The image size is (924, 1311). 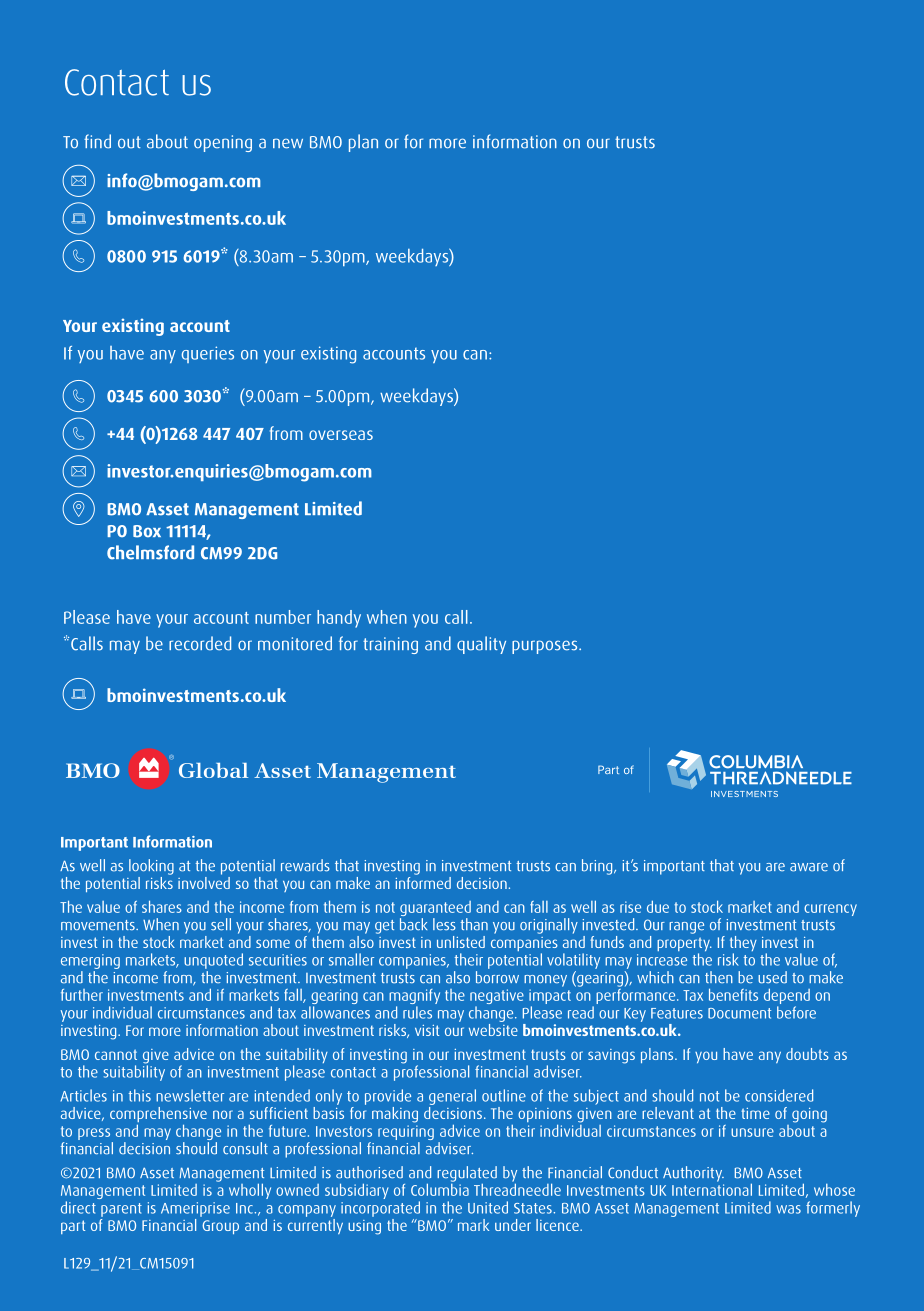 What do you see at coordinates (223, 143) in the screenshot?
I see `opening` at bounding box center [223, 143].
